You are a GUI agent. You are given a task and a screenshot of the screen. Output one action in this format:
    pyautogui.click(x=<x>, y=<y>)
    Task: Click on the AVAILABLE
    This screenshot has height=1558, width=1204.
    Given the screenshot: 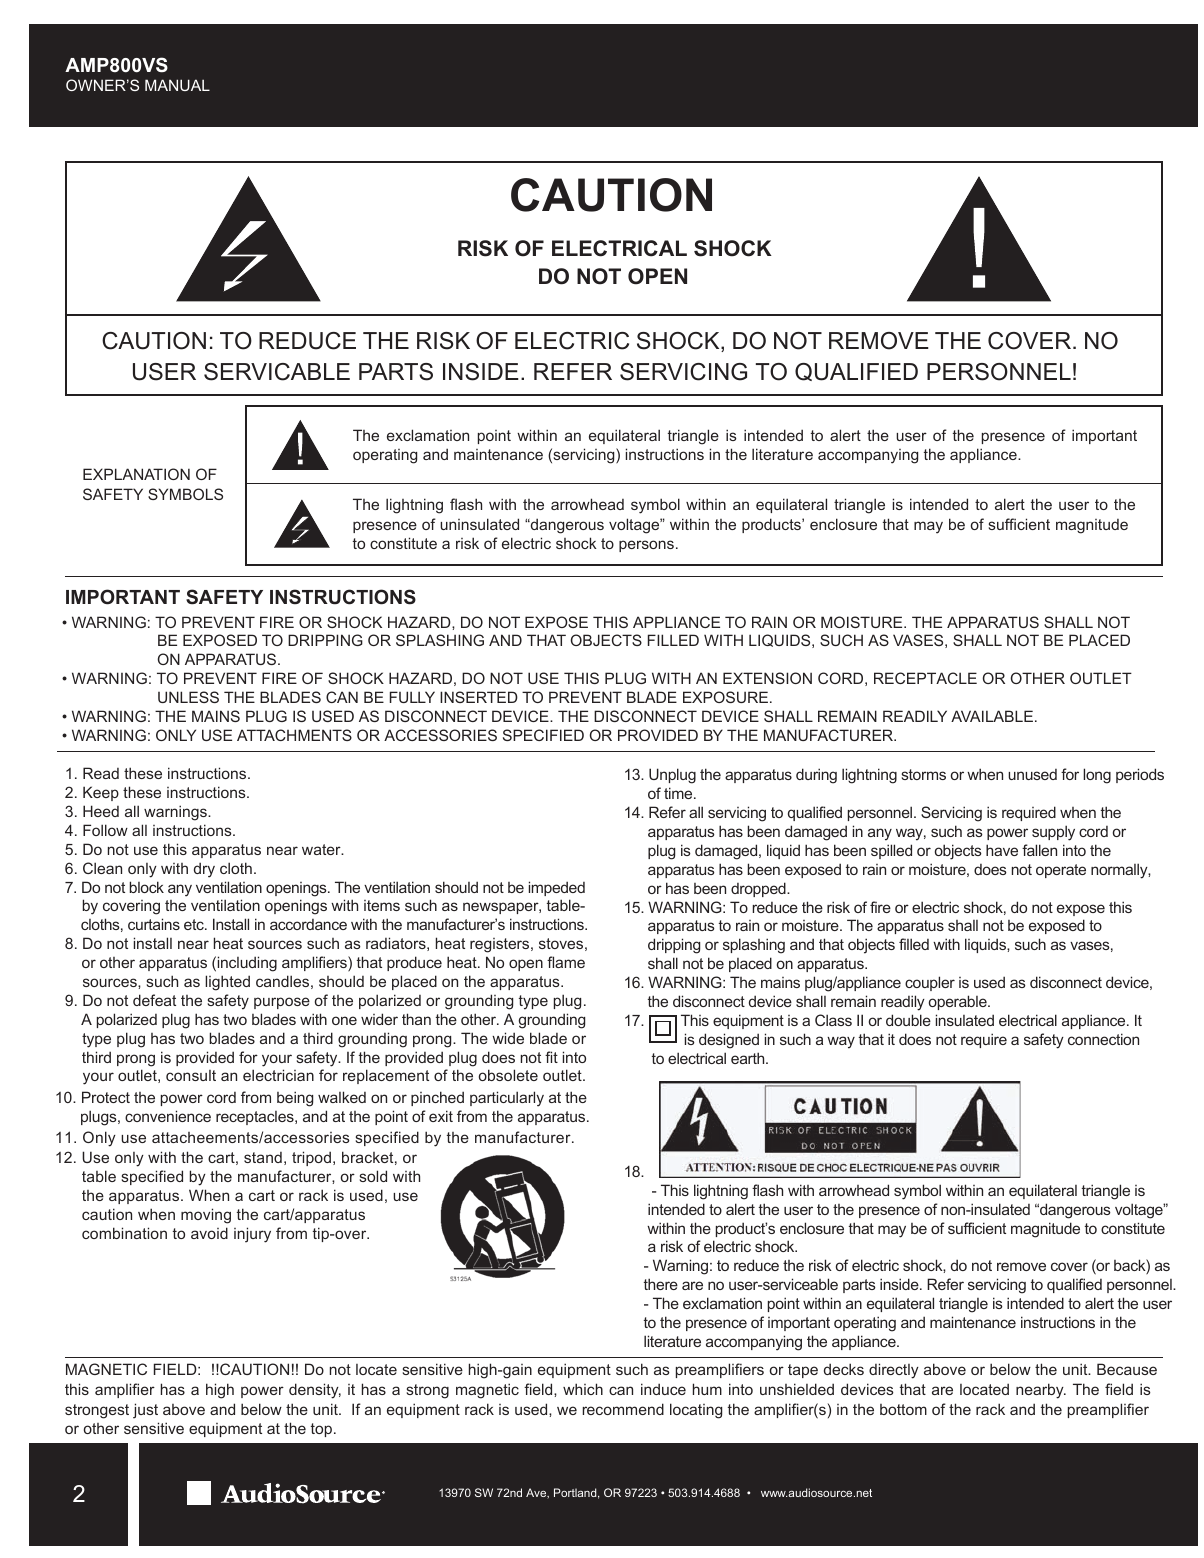 What is the action you would take?
    pyautogui.click(x=992, y=716)
